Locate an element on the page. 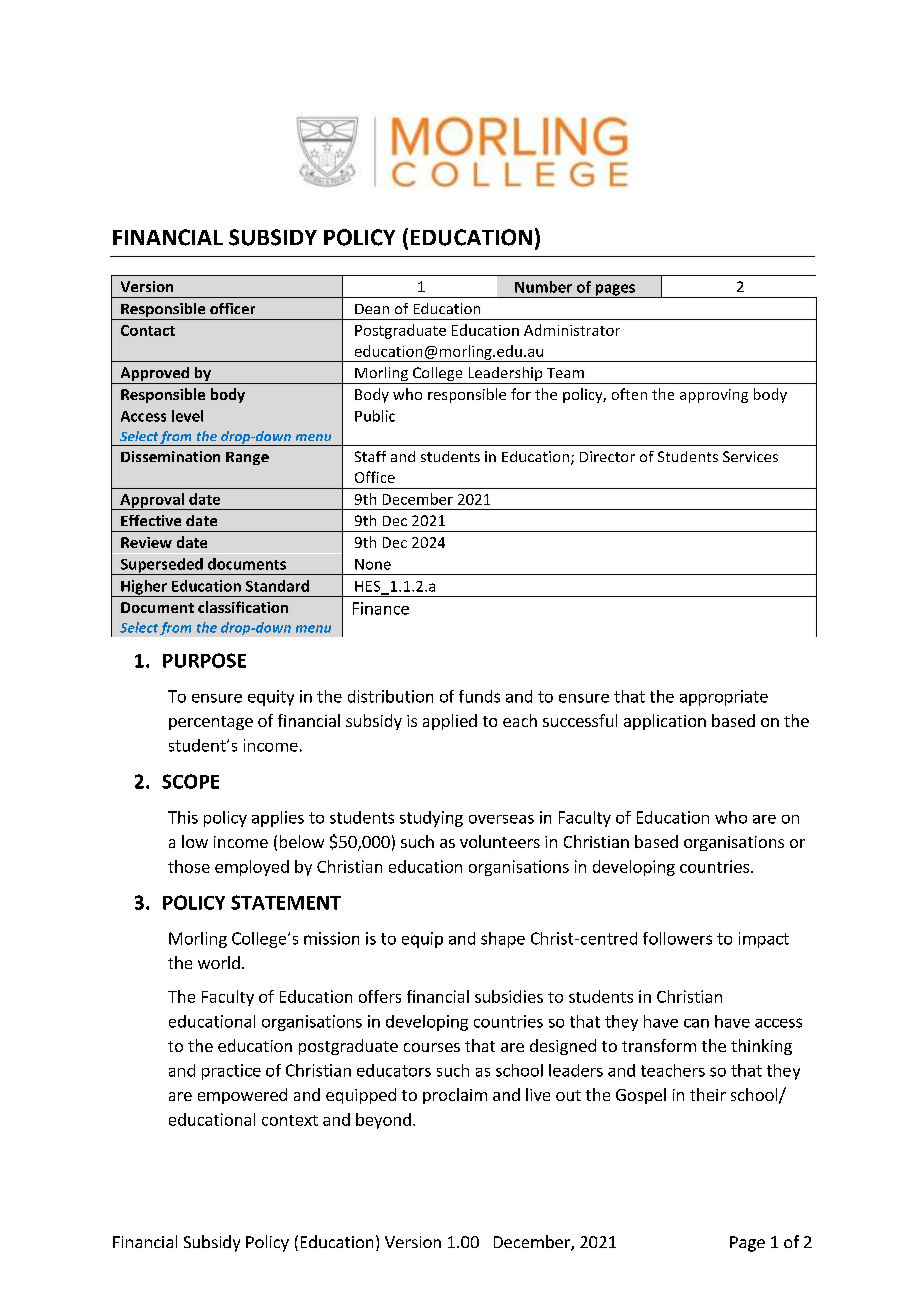 The width and height of the document is (924, 1308). empowered is located at coordinates (242, 1096).
